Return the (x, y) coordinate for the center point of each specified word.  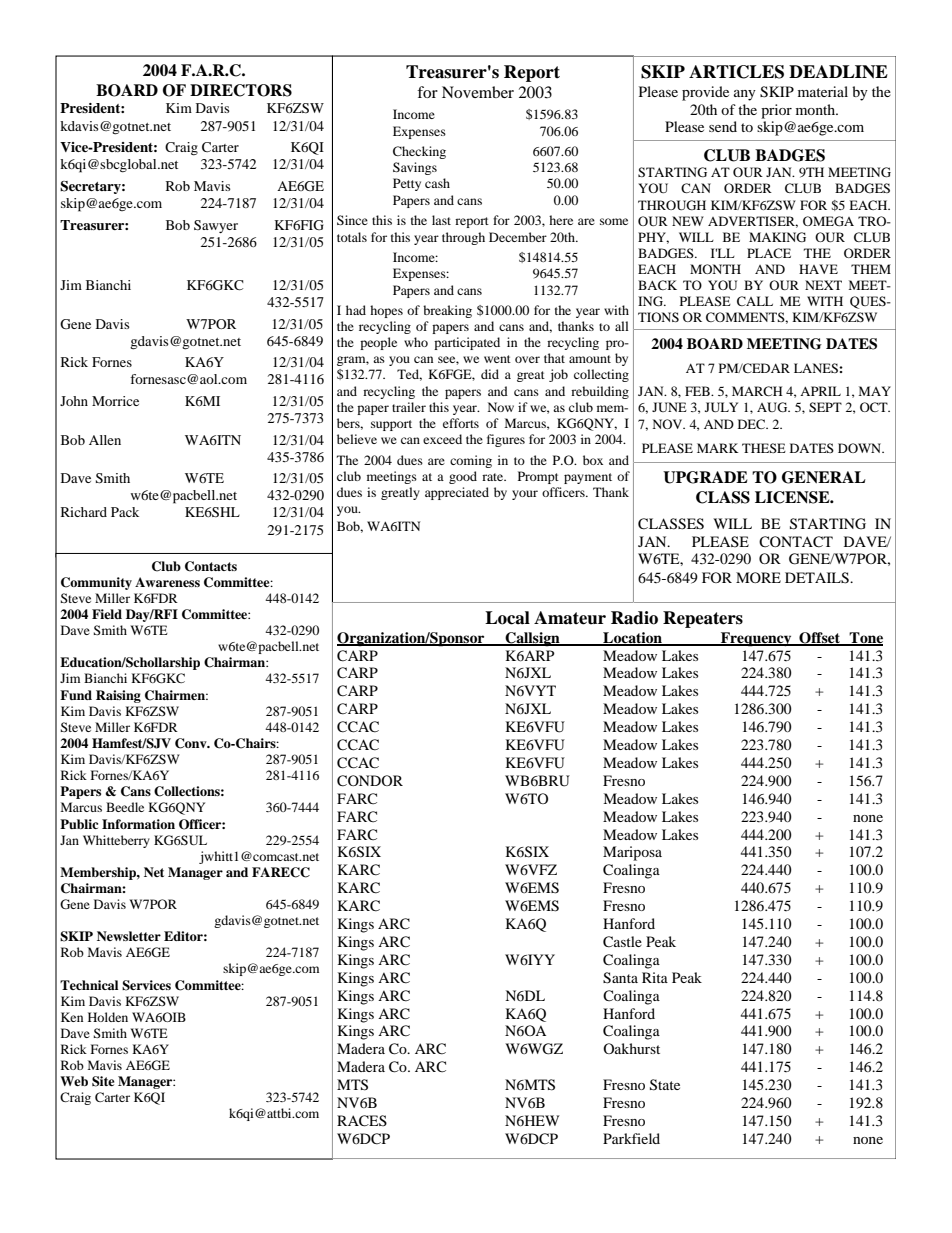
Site (103, 1081)
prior (776, 111)
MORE (758, 577)
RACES (362, 1121)
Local (507, 618)
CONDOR (370, 781)
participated (467, 343)
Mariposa (632, 853)
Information (138, 824)
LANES (817, 368)
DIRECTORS (241, 90)
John (74, 401)
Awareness (167, 582)
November (478, 92)
